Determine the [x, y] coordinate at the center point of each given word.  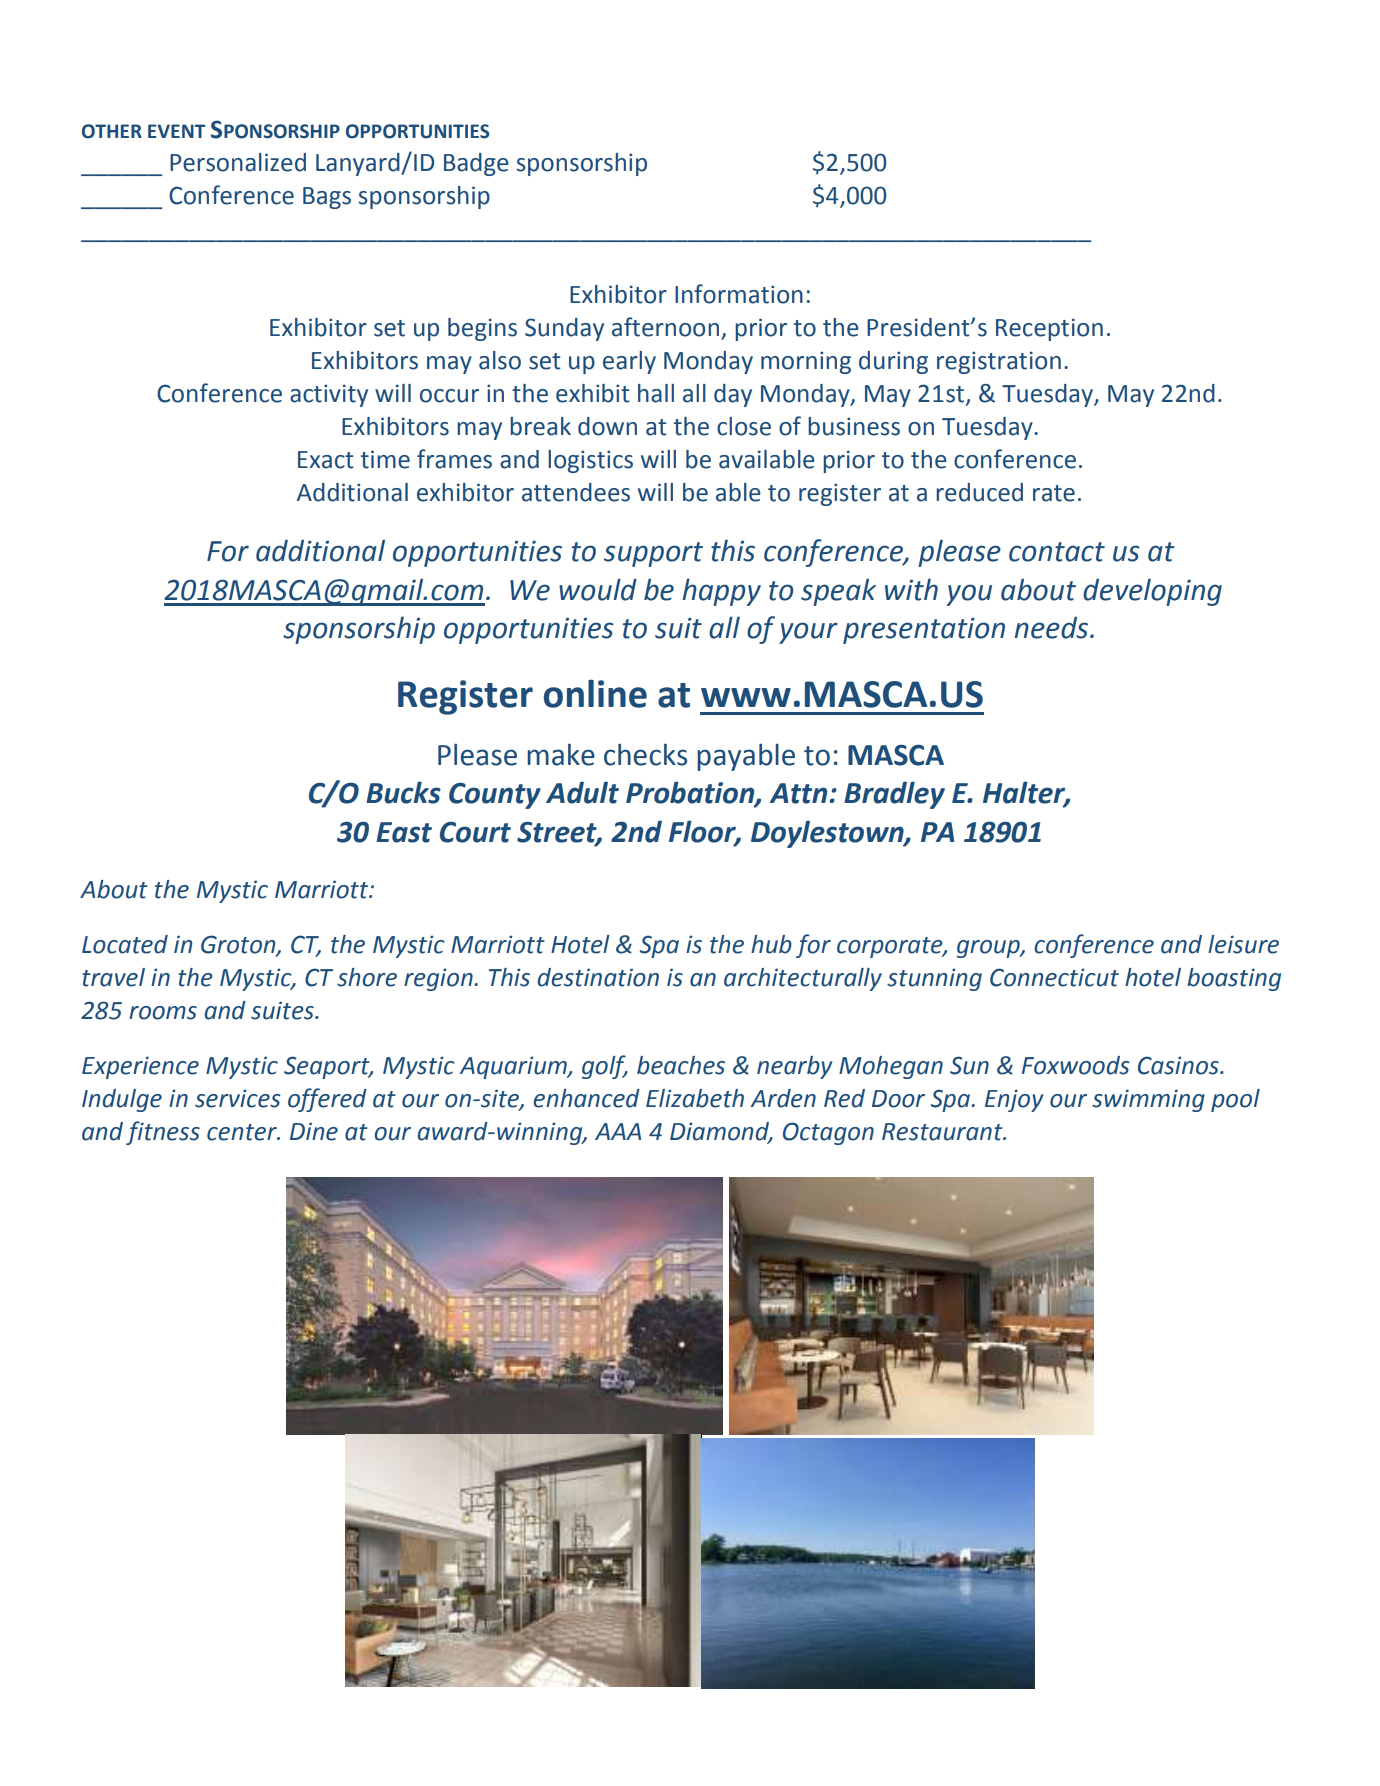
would [598, 589]
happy [722, 592]
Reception [1049, 329]
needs [1053, 628]
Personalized [238, 162]
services [238, 1098]
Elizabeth [695, 1098]
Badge [476, 164]
